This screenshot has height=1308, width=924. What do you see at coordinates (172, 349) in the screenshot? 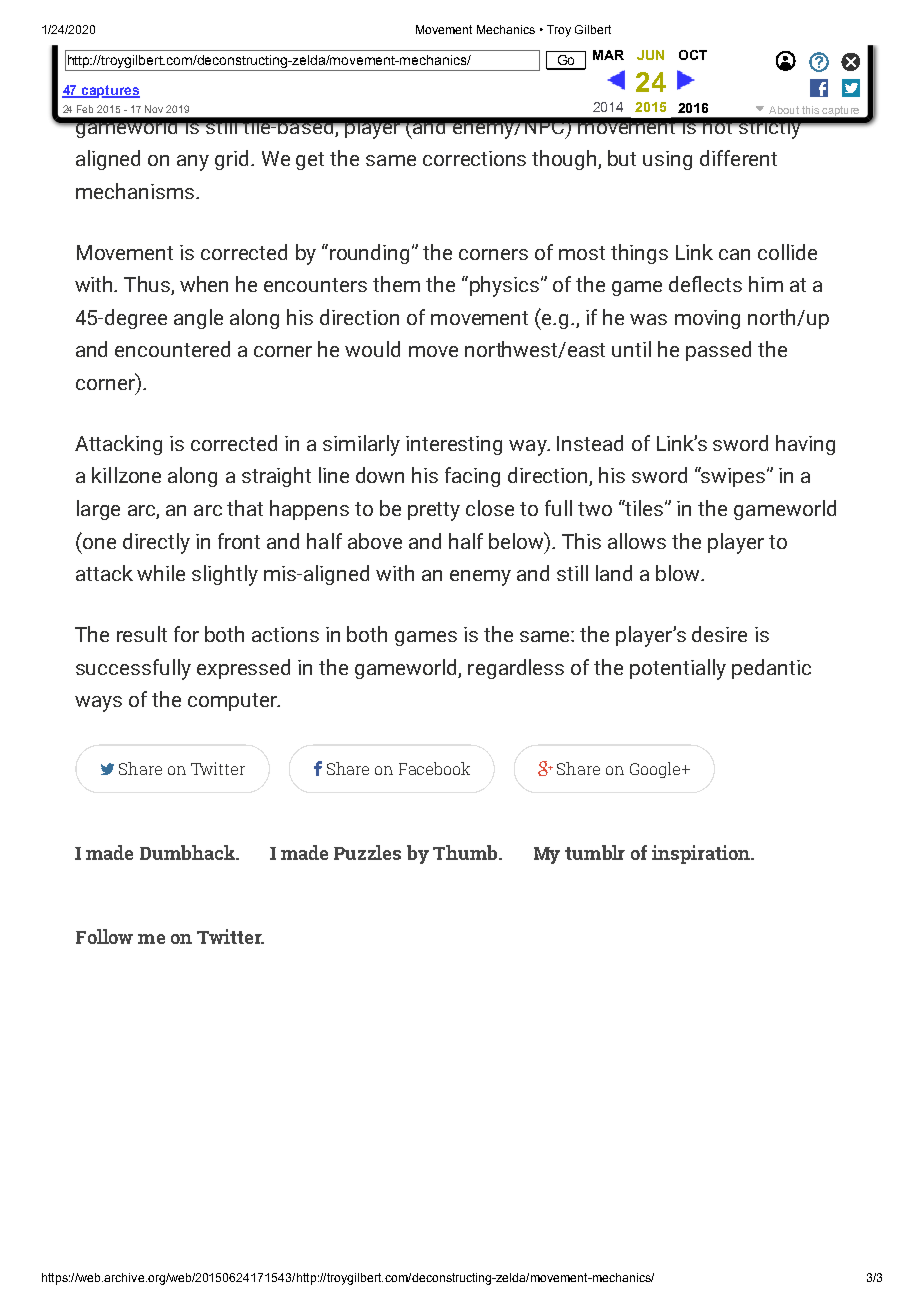
I see `encountered` at bounding box center [172, 349].
